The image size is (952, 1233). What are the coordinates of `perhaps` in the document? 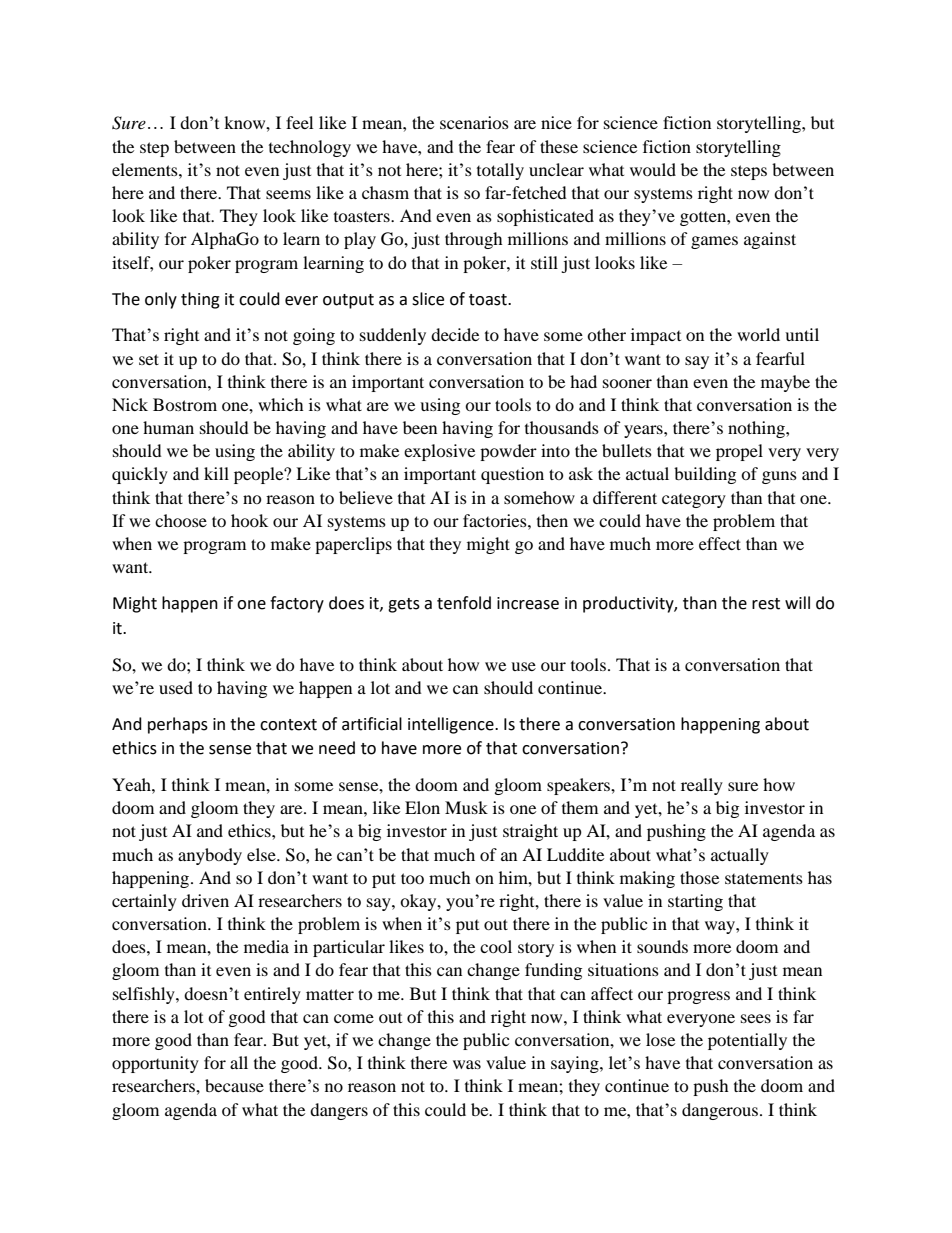 It's located at (178, 725).
